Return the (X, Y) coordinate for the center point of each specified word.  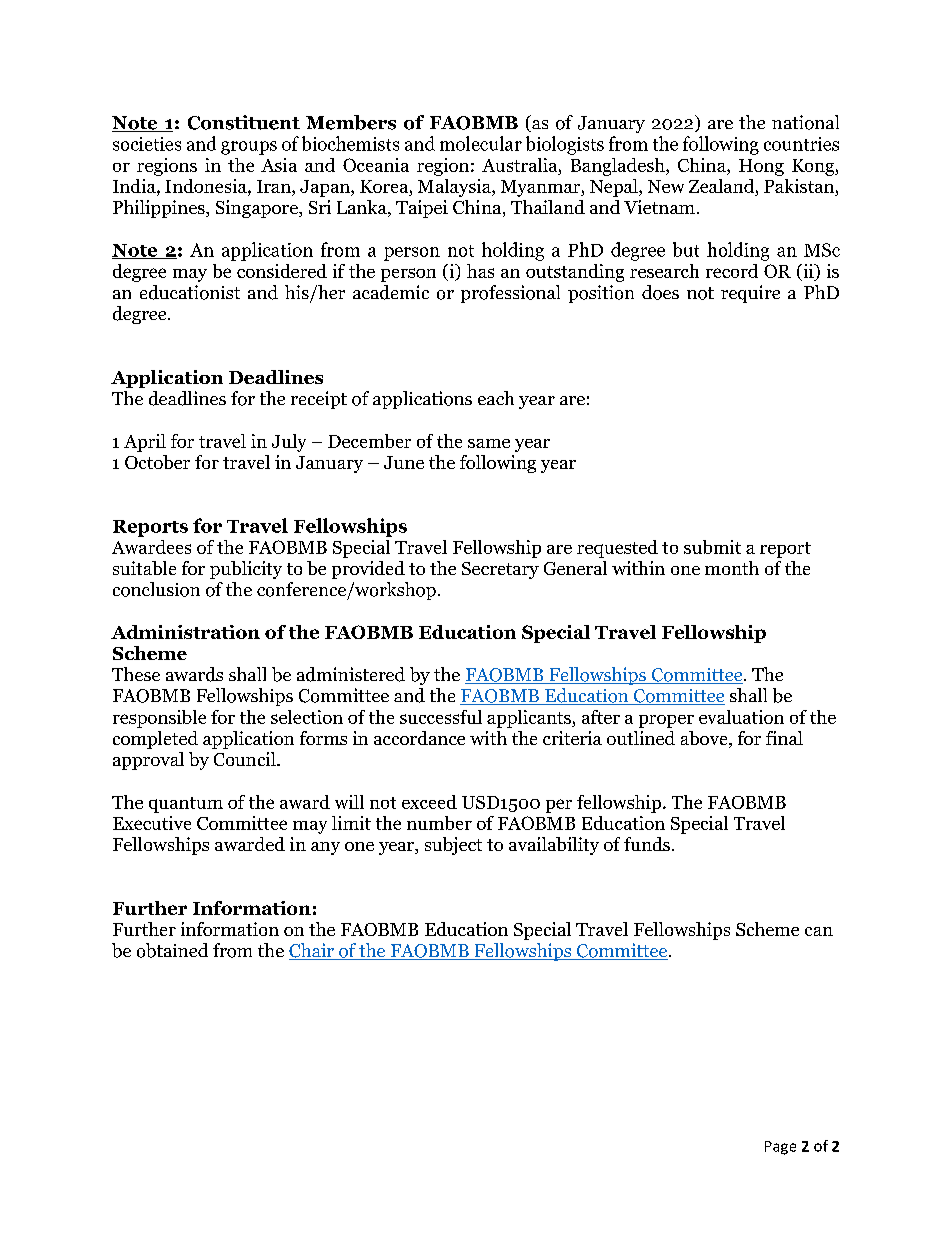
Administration (185, 632)
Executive (152, 823)
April (145, 443)
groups (249, 148)
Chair (312, 951)
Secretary (500, 570)
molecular (481, 143)
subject (453, 846)
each (496, 398)
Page (780, 1148)
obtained (172, 950)
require (750, 294)
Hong (761, 167)
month (732, 568)
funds (647, 844)
